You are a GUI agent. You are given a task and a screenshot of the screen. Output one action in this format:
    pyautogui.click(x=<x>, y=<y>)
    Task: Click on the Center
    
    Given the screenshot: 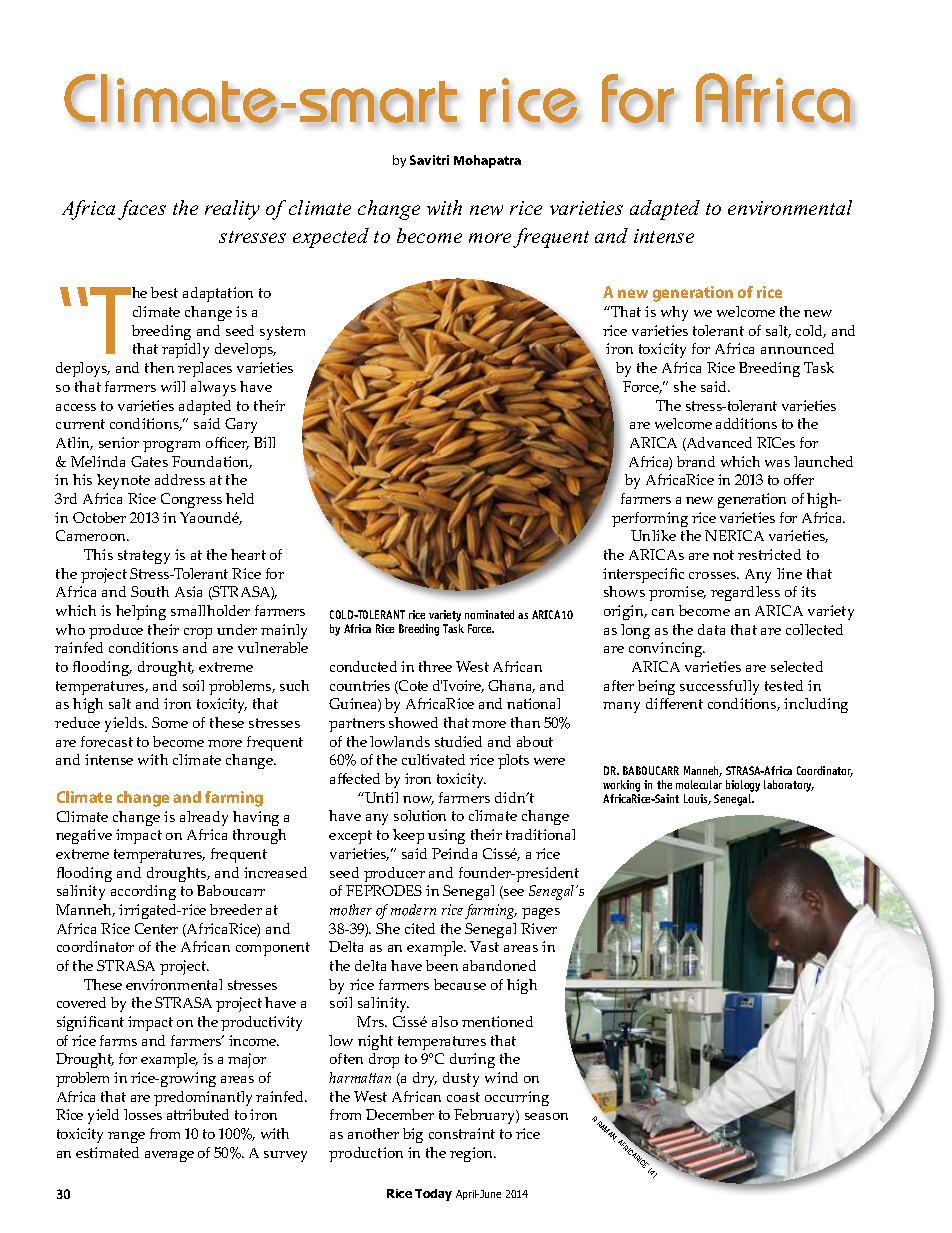 What is the action you would take?
    pyautogui.click(x=156, y=928)
